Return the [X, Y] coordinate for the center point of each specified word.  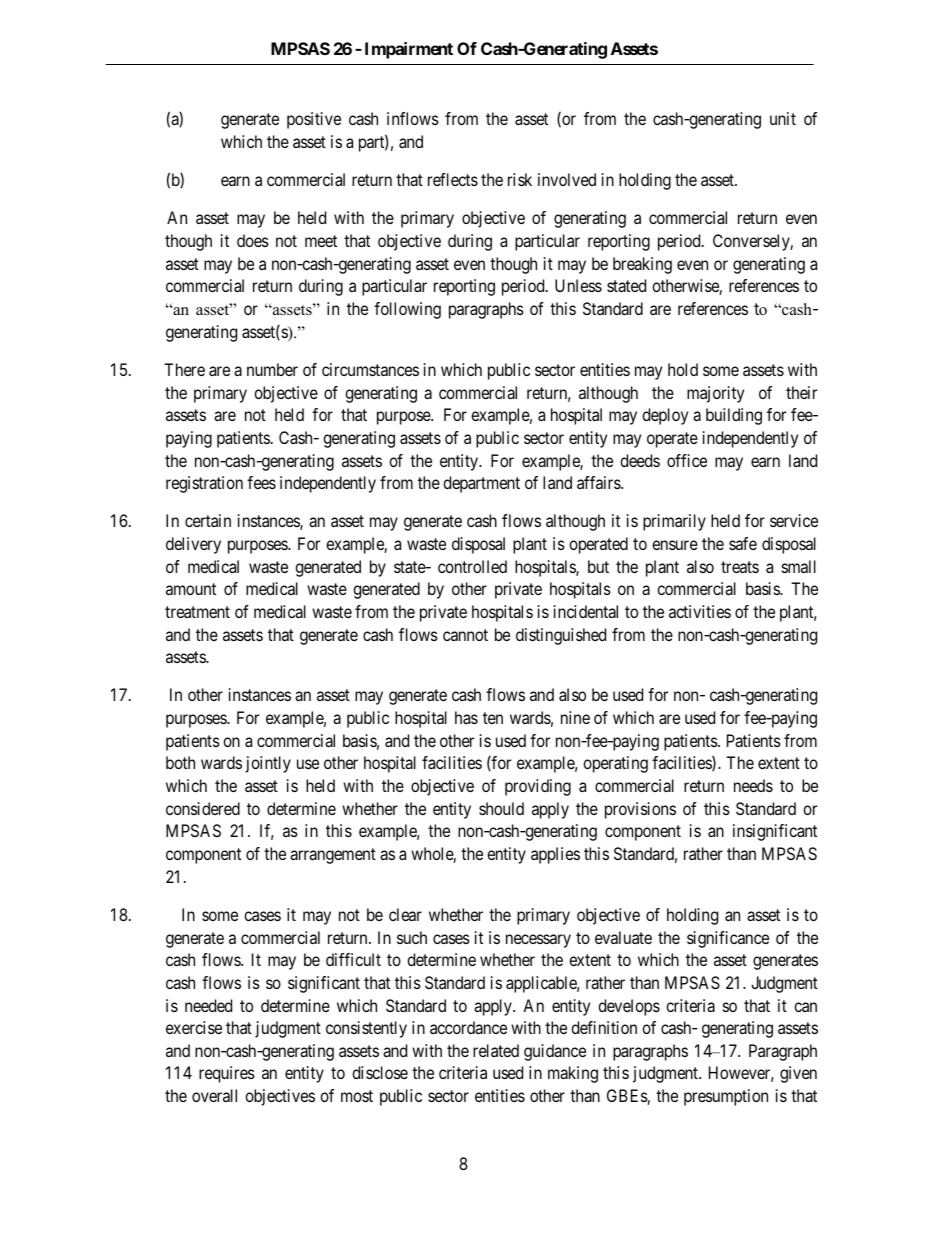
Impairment [409, 50]
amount [191, 589]
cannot [465, 635]
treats [740, 567]
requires [227, 1074]
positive [314, 120]
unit [783, 118]
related [496, 1050]
